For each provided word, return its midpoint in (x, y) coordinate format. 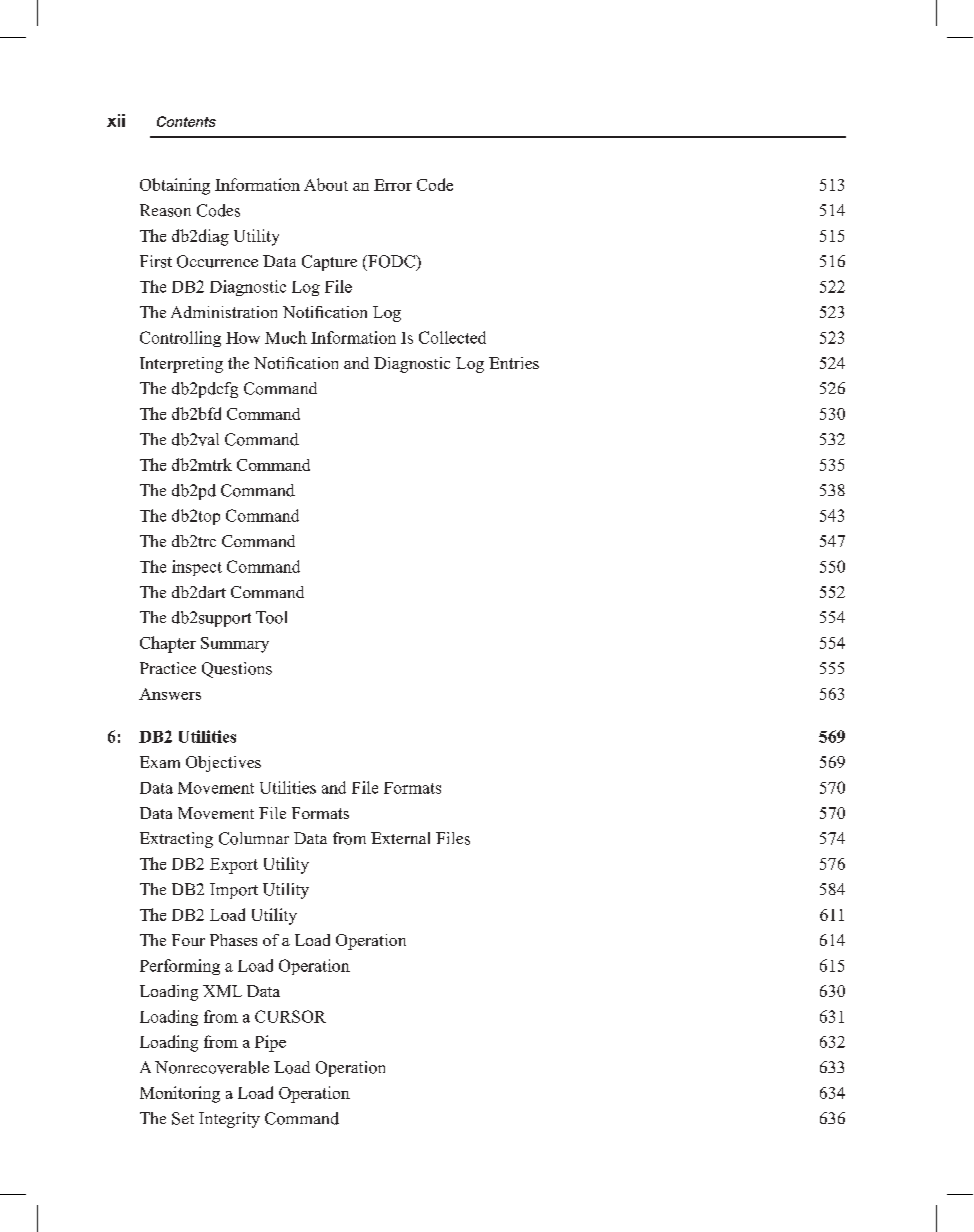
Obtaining (175, 186)
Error (393, 185)
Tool (271, 617)
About (326, 184)
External (400, 838)
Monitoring (180, 1094)
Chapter (168, 644)
